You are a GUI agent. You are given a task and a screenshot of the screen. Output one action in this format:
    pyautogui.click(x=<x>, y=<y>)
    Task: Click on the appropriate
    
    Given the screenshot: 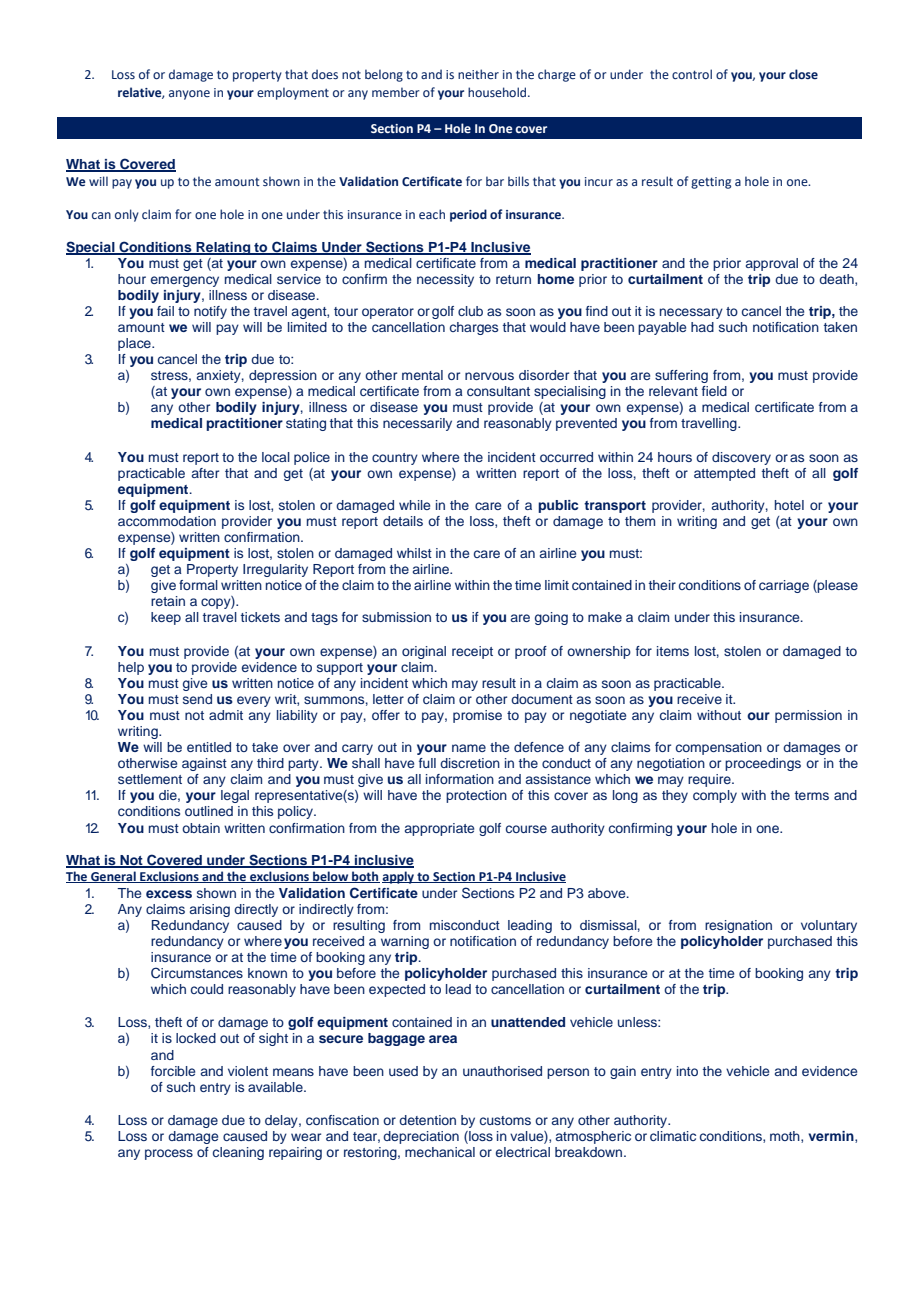 What is the action you would take?
    pyautogui.click(x=439, y=829)
